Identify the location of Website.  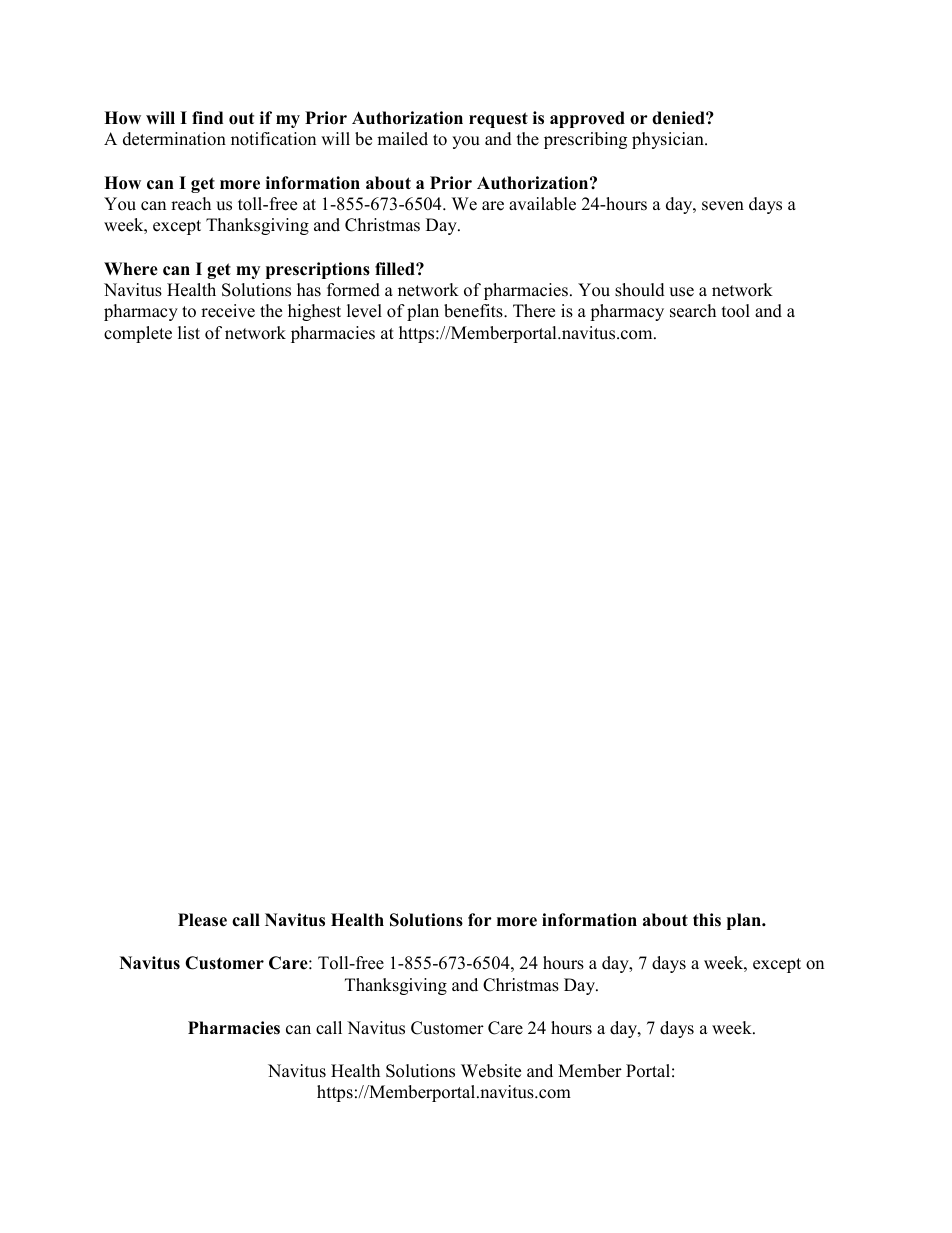
(491, 1071).
